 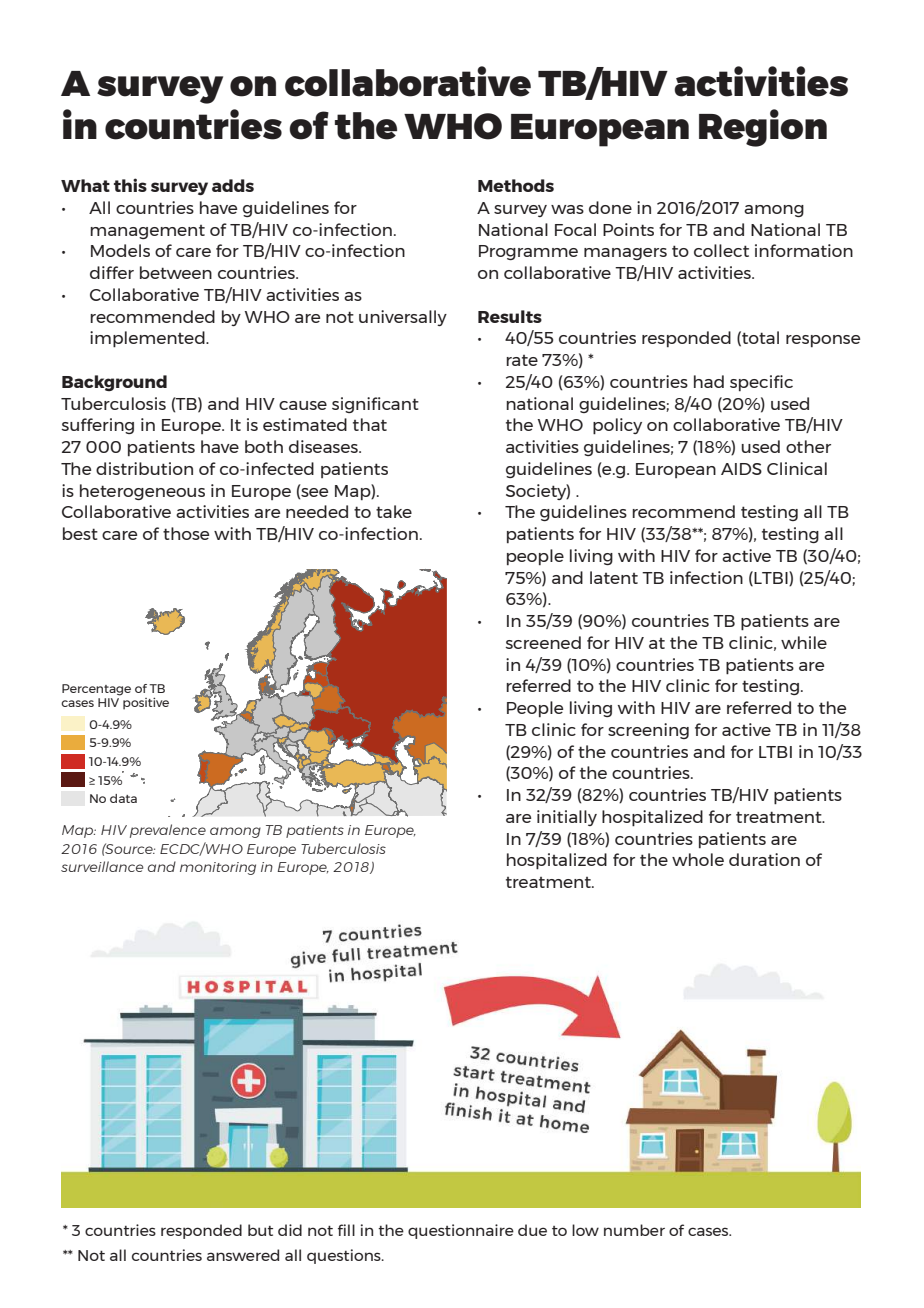 What do you see at coordinates (243, 1255) in the document?
I see `answered` at bounding box center [243, 1255].
